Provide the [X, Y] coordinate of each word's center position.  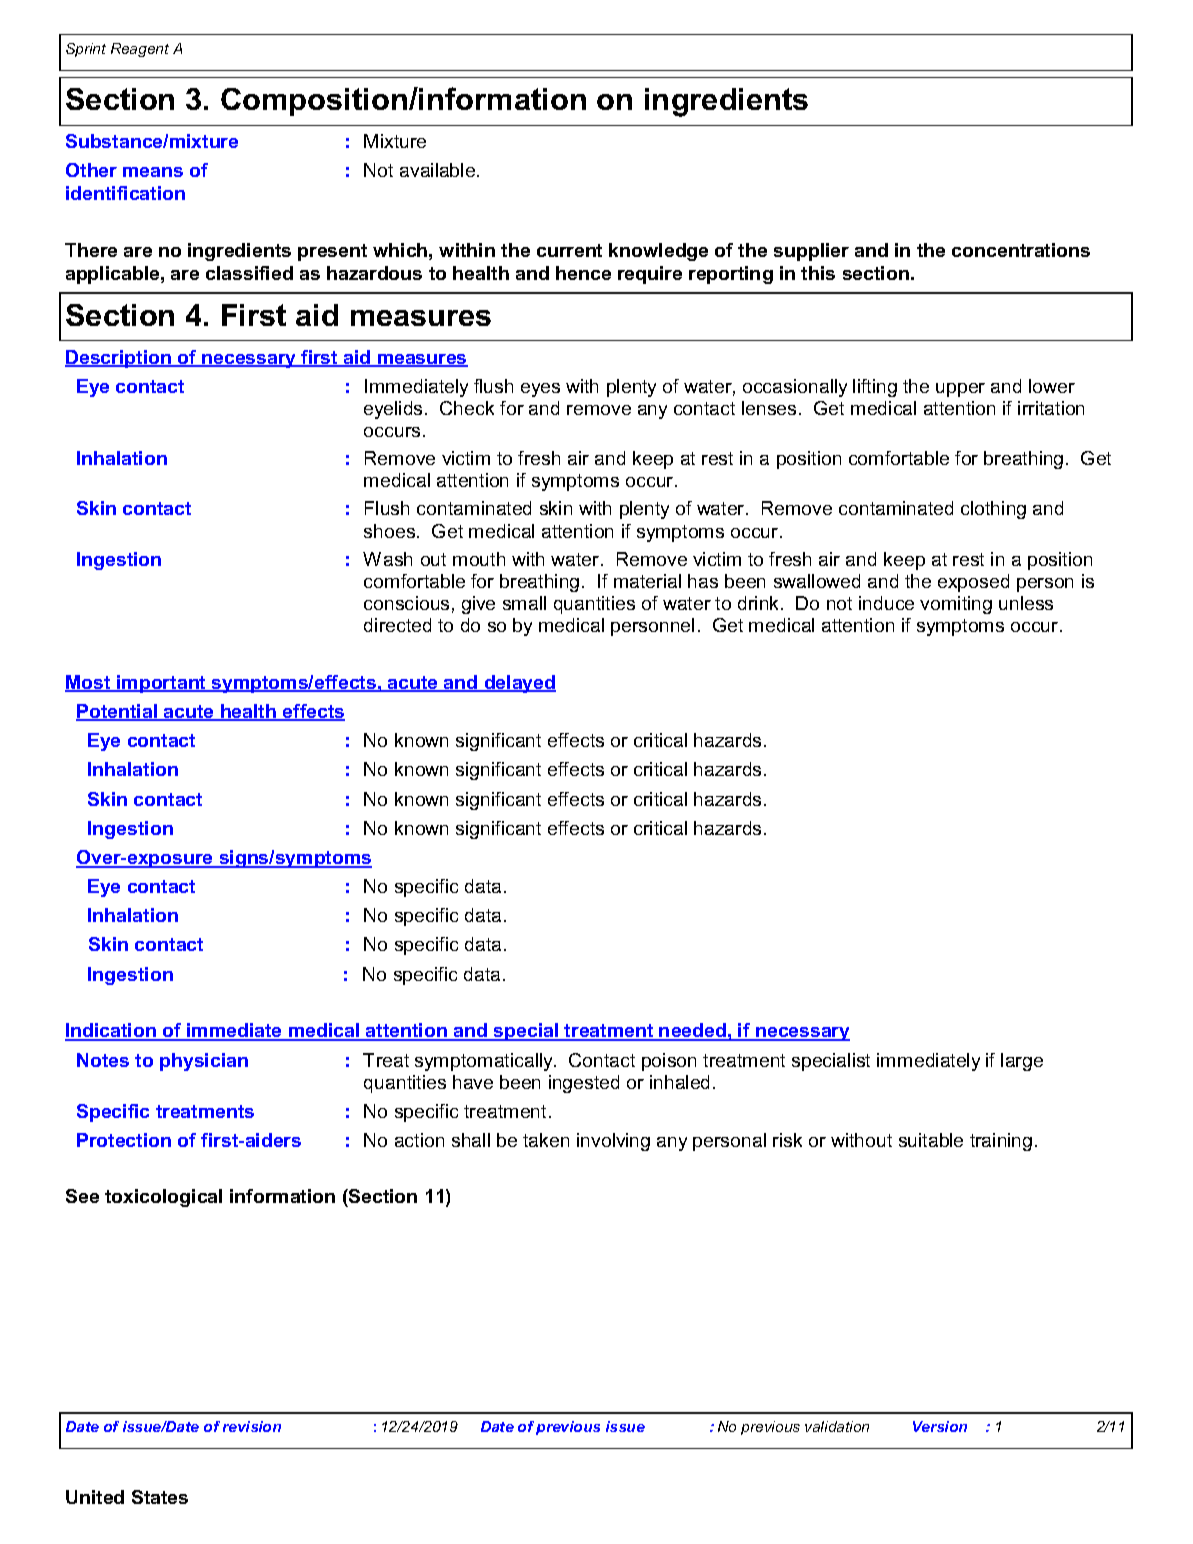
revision [252, 1426]
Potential [118, 712]
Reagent [140, 50]
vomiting [956, 605]
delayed [519, 684]
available [439, 170]
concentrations [1021, 250]
